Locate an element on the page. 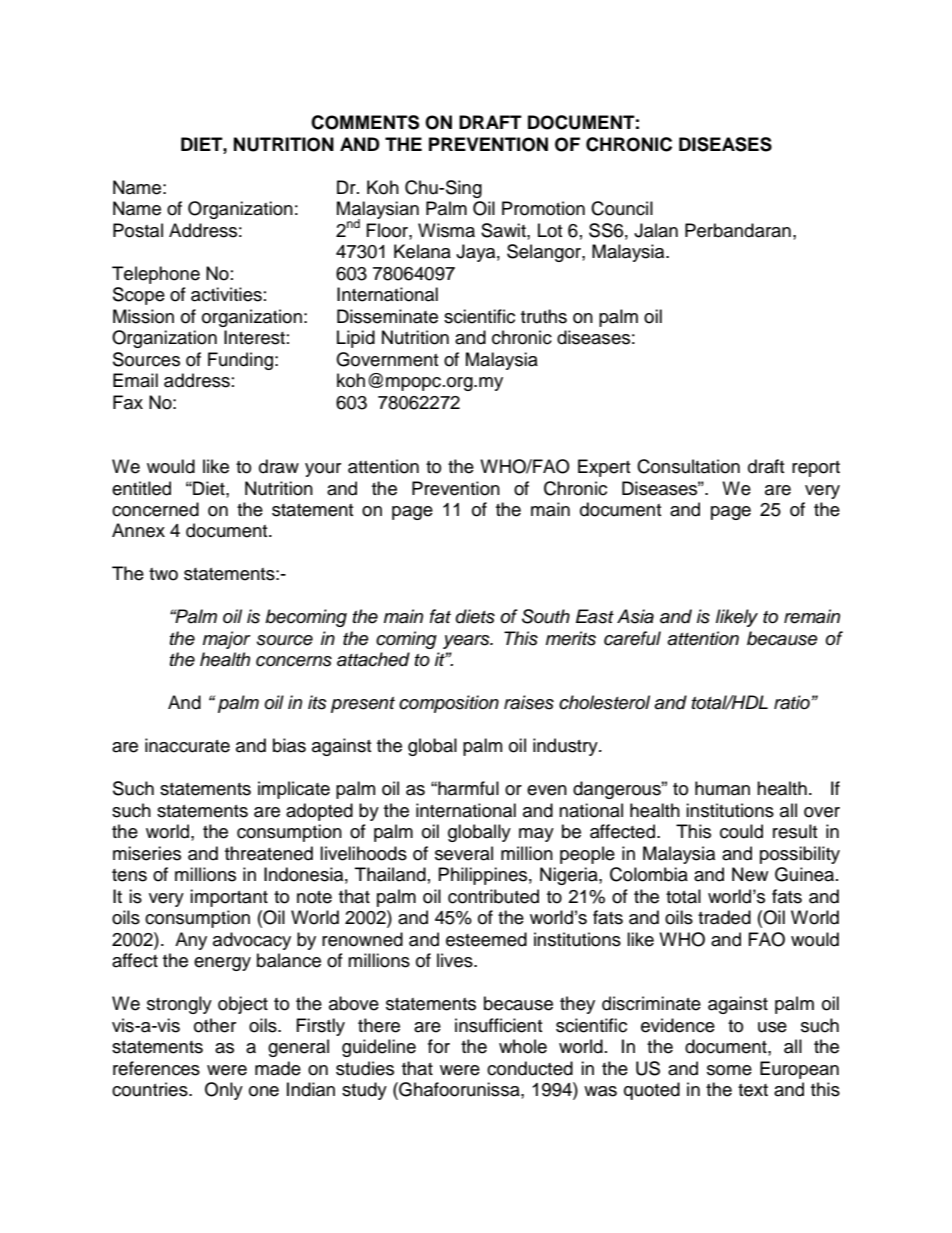 This image has width=952, height=1233. for is located at coordinates (439, 1046).
